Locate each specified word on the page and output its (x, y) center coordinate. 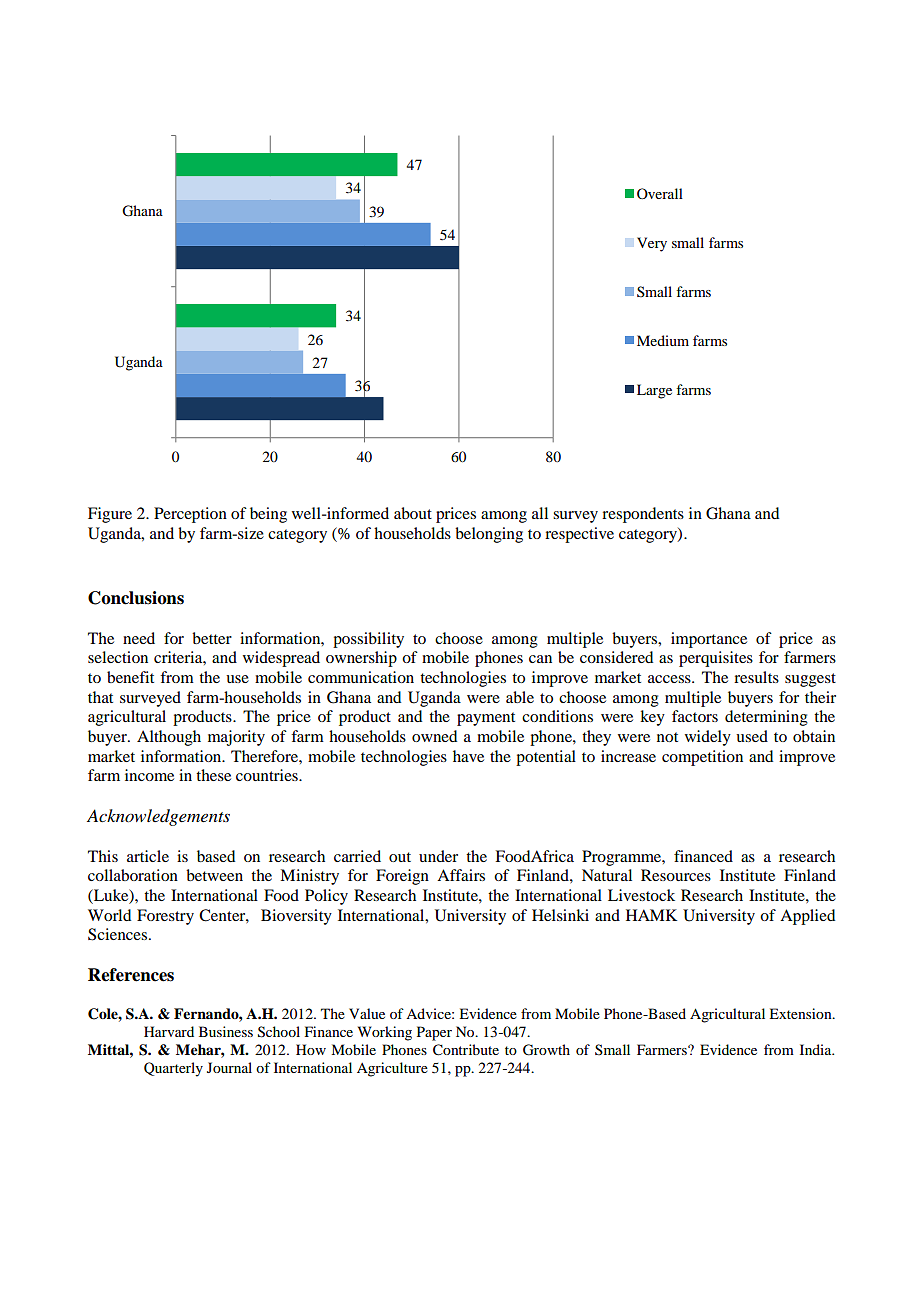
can (540, 659)
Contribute (466, 1050)
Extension (801, 1013)
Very (652, 244)
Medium (663, 340)
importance (709, 640)
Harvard (169, 1031)
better (212, 638)
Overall (660, 193)
